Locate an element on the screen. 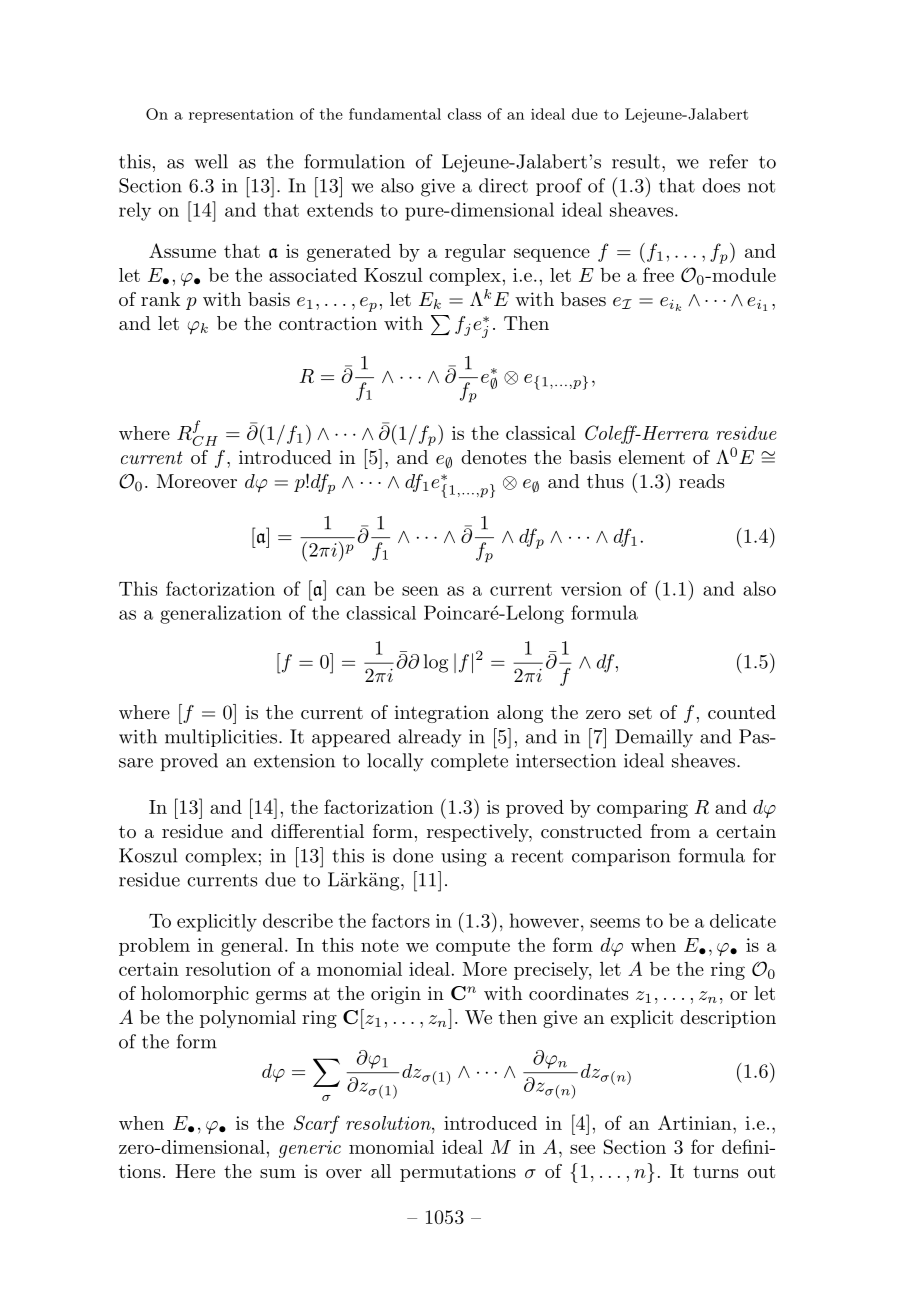 Image resolution: width=915 pixels, height=1316 pixels. fundamental is located at coordinates (395, 114).
